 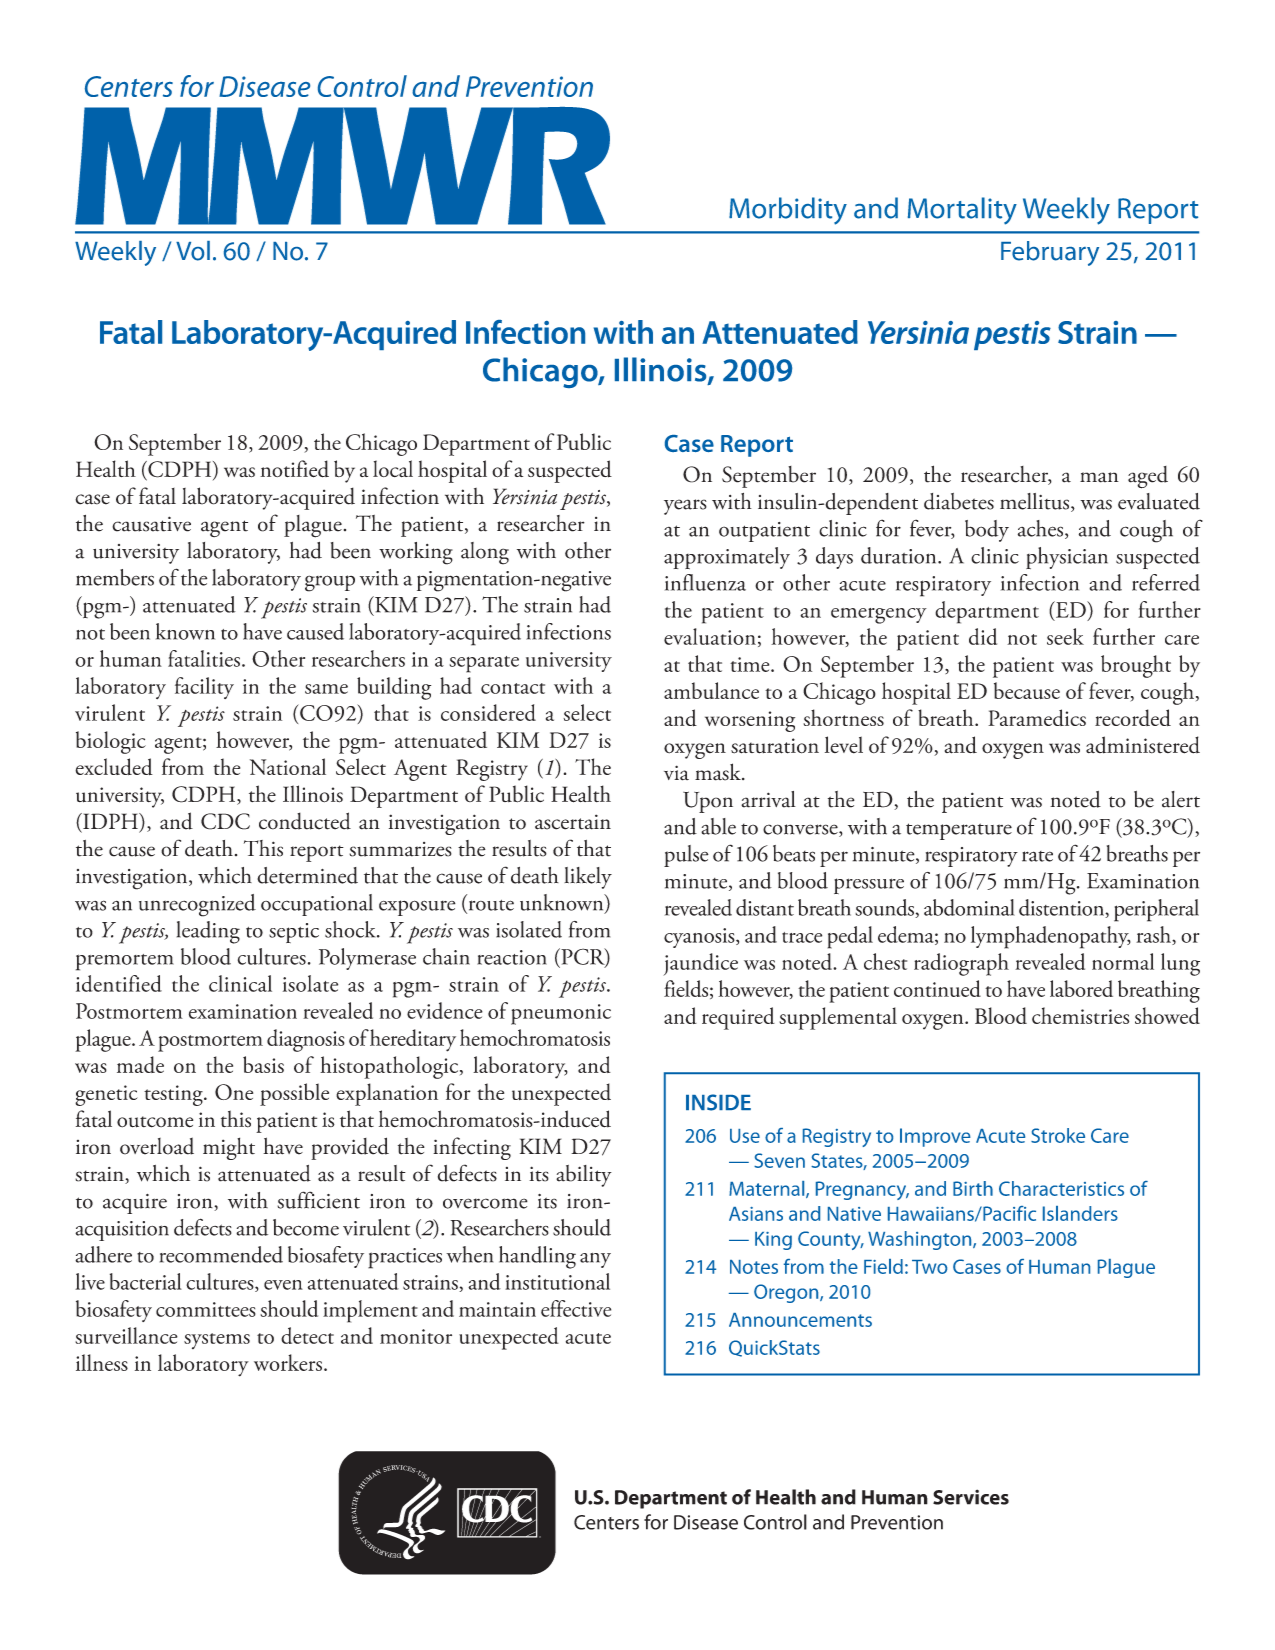 I want to click on February, so click(x=1050, y=253).
